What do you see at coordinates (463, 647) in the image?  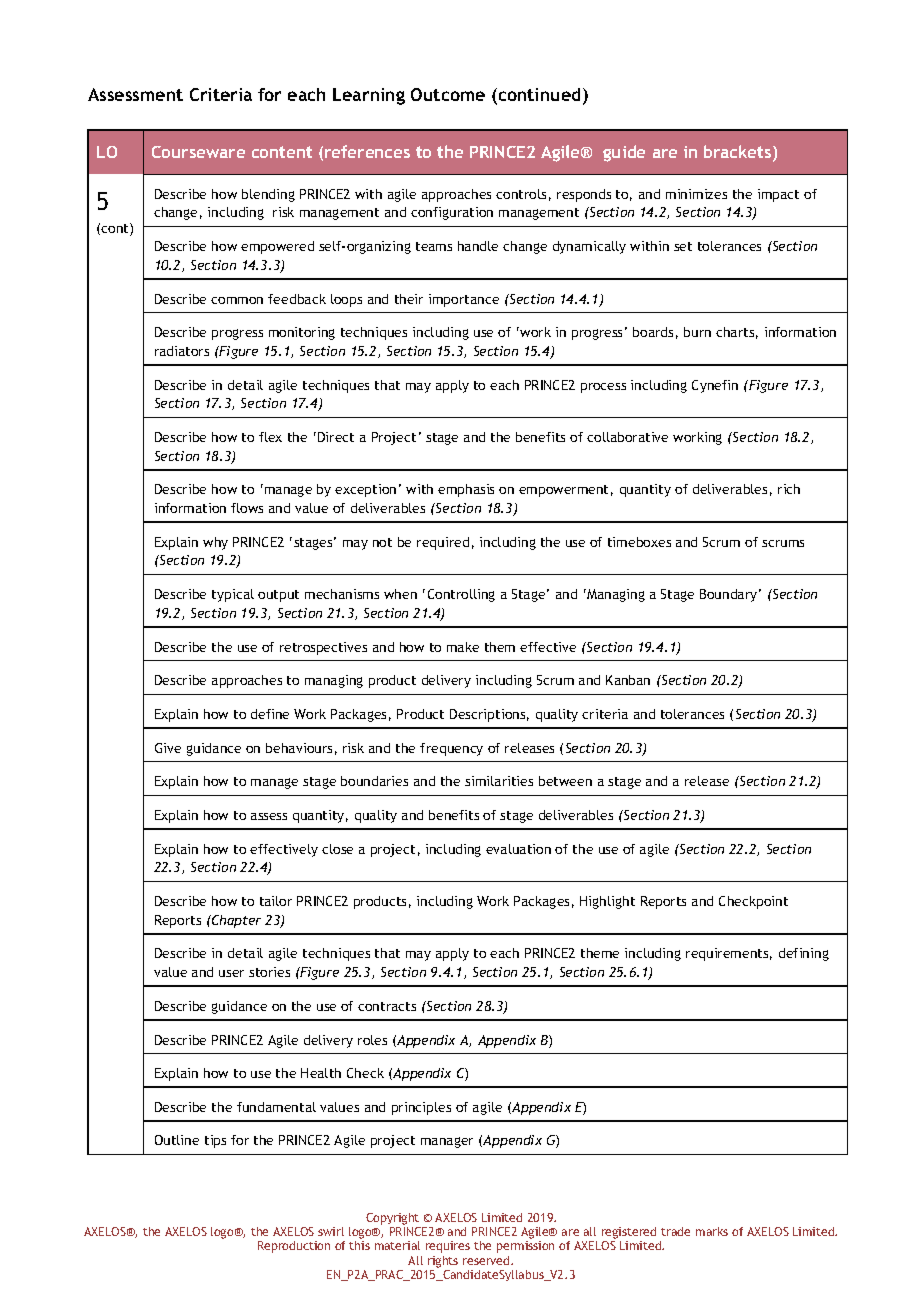 I see `make` at bounding box center [463, 647].
